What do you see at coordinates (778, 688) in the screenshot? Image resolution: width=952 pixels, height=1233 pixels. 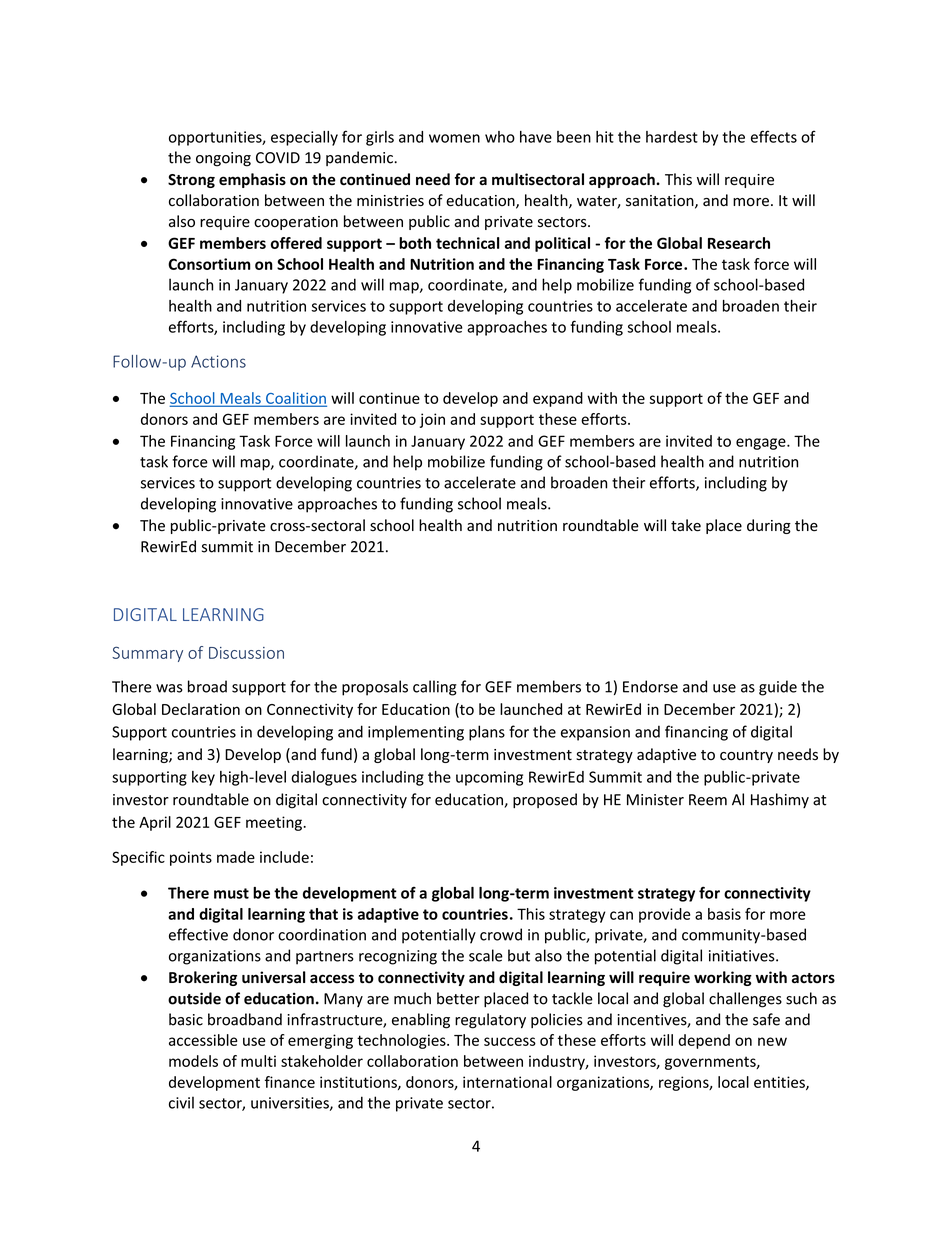 I see `guide` at bounding box center [778, 688].
